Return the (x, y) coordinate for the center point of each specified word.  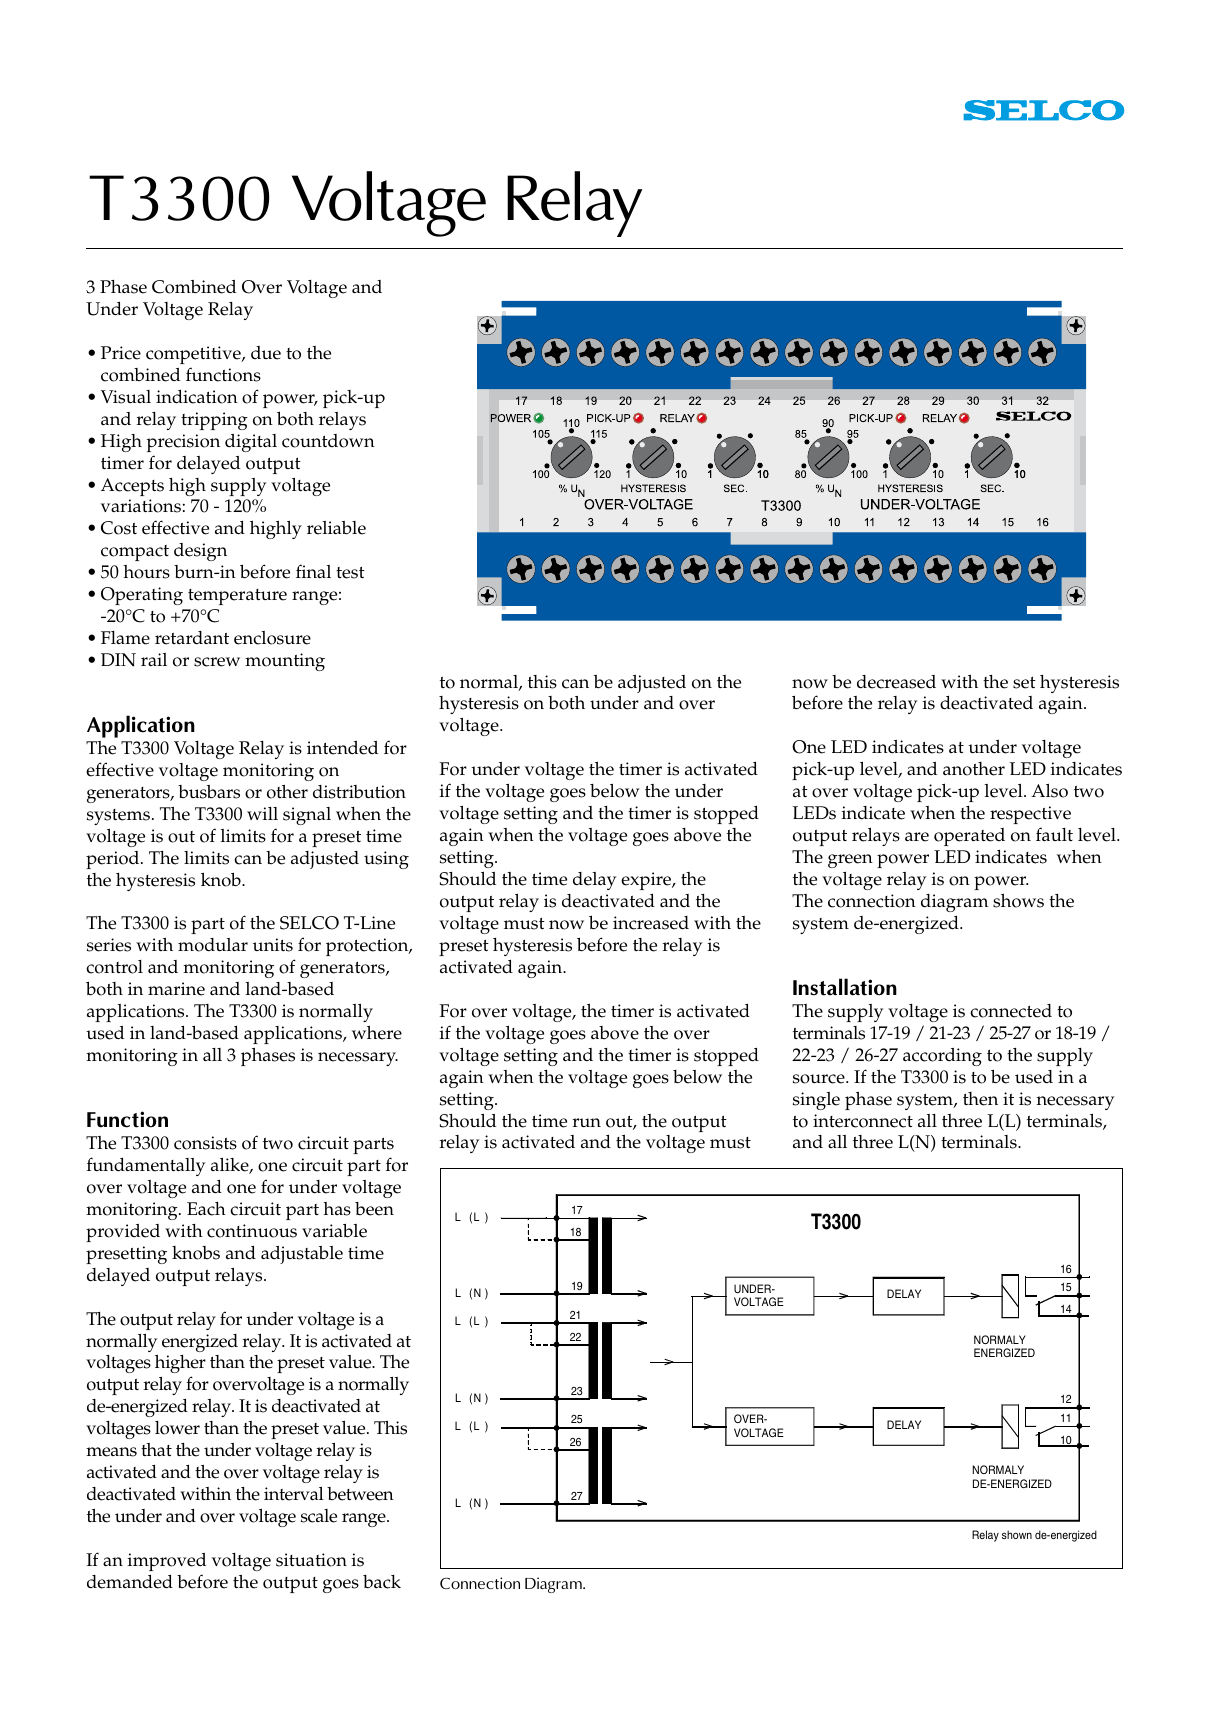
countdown (328, 441)
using (386, 860)
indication (197, 397)
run (586, 1122)
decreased (896, 682)
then (980, 1099)
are (917, 837)
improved (166, 1562)
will (262, 813)
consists (205, 1143)
